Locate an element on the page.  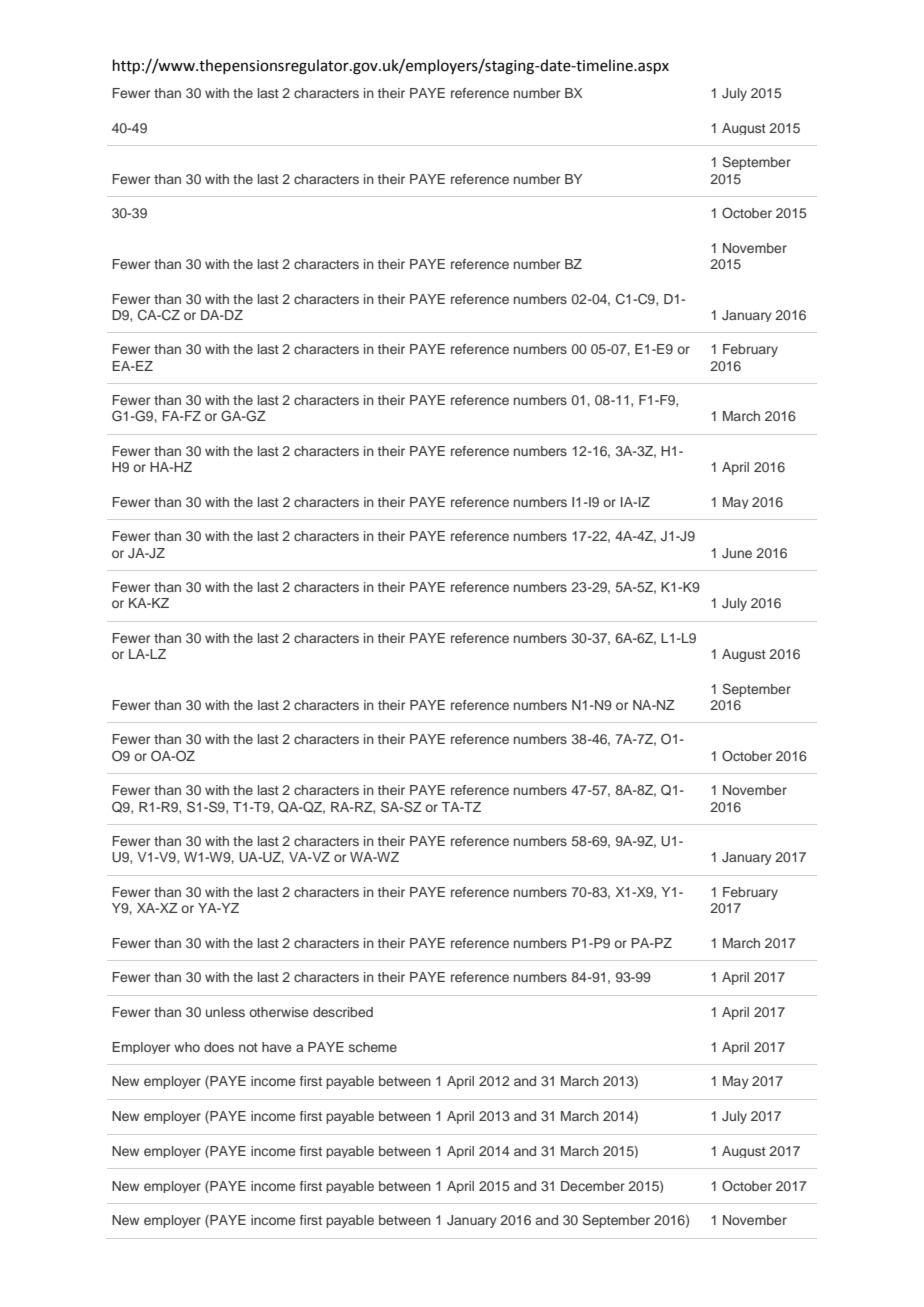
December is located at coordinates (593, 1186).
